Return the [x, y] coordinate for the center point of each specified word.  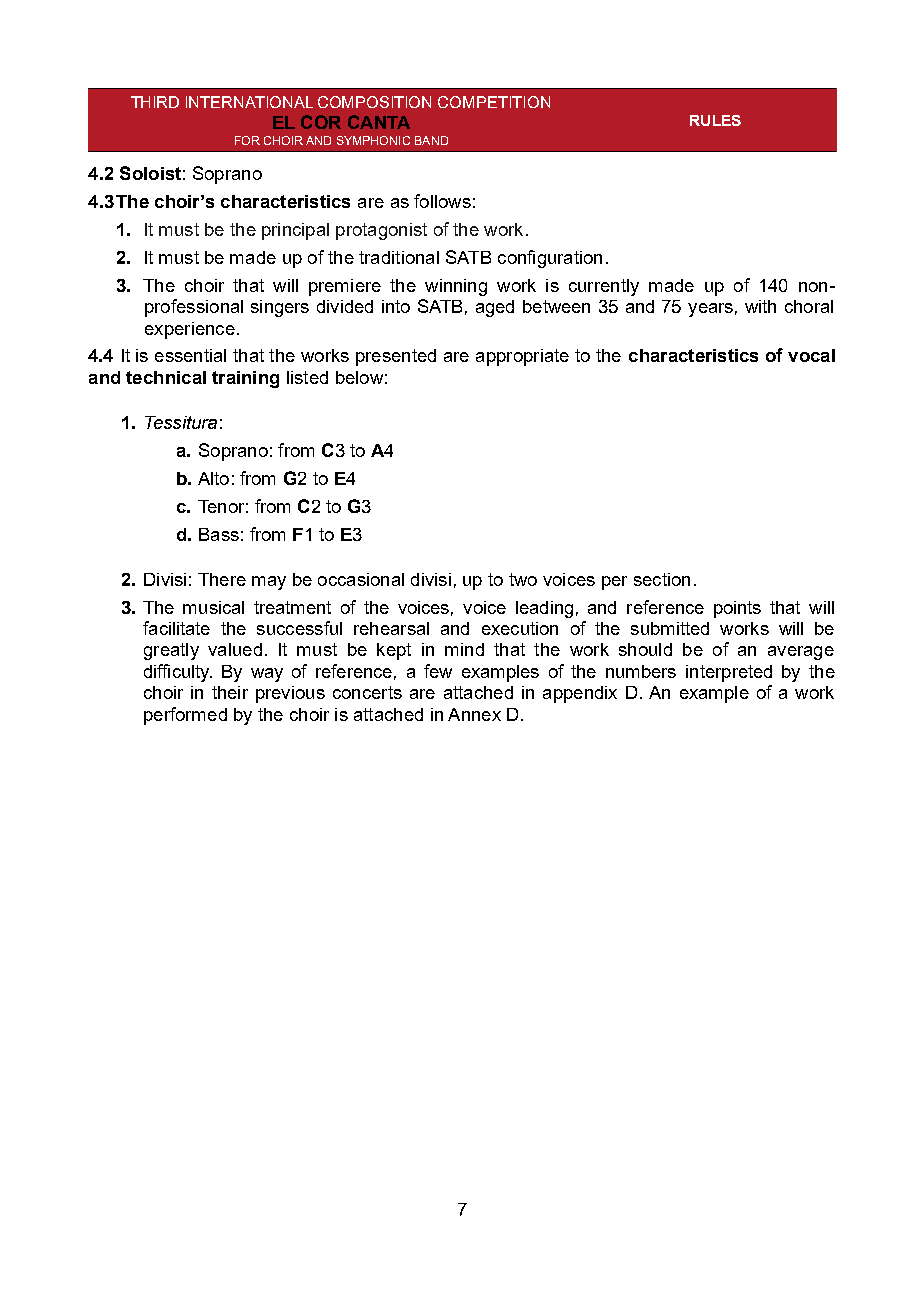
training [245, 379]
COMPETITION [494, 102]
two [523, 579]
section [662, 579]
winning [456, 287]
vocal [811, 355]
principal [295, 231]
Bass [219, 534]
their [230, 692]
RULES [715, 120]
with [760, 306]
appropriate [522, 357]
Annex [474, 714]
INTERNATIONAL [249, 102]
